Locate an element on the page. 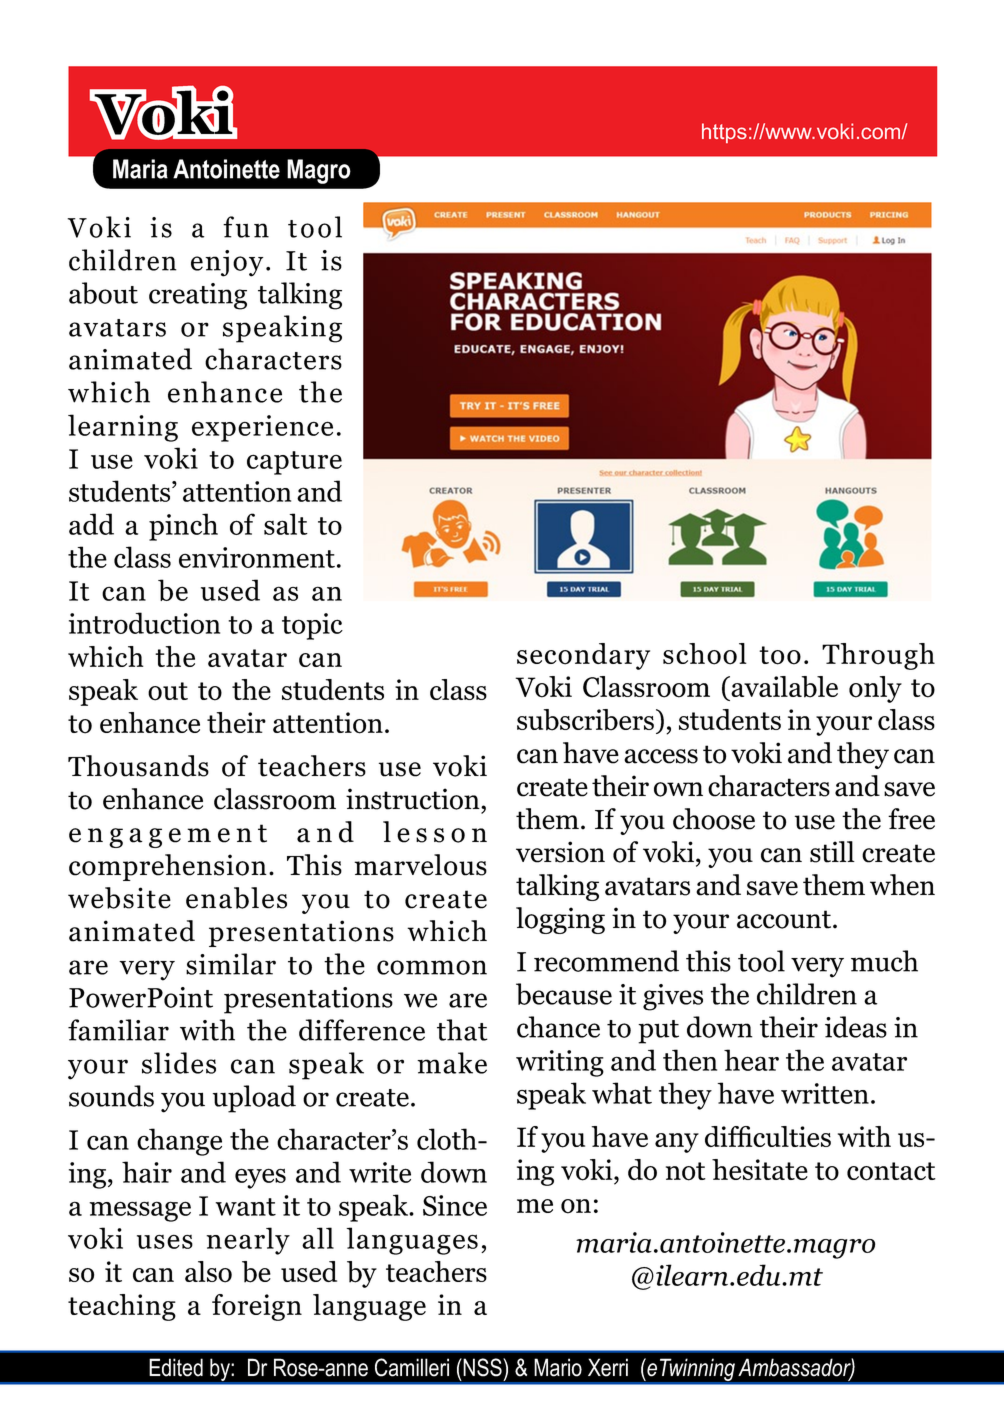 The height and width of the image is (1425, 1004). enables is located at coordinates (236, 898).
